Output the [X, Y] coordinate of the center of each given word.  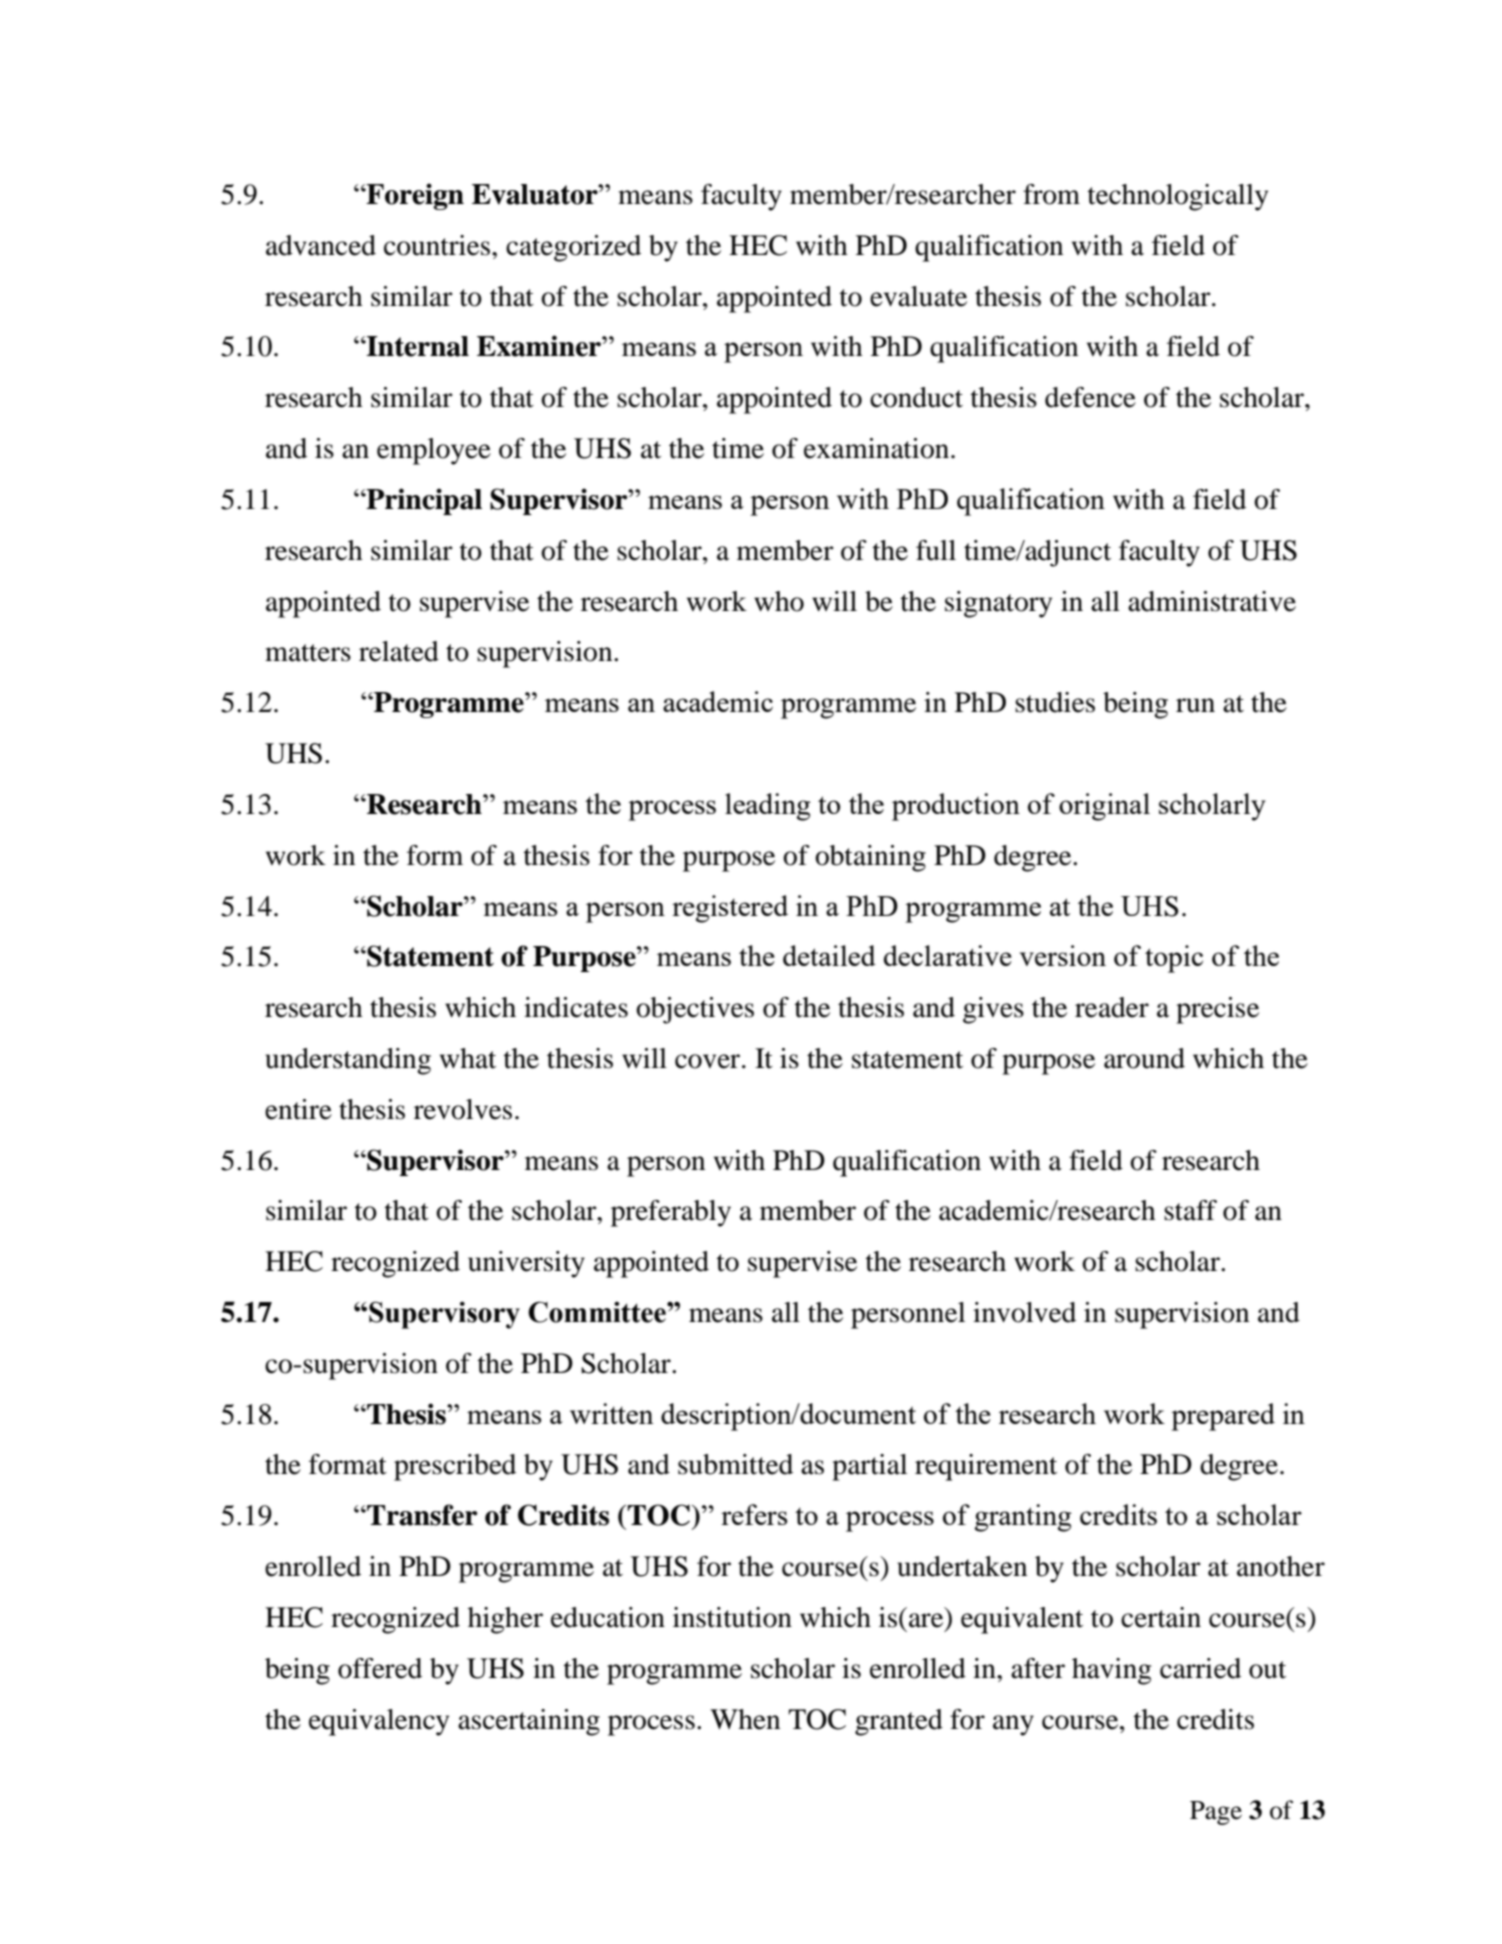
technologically [1177, 197]
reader [1112, 1007]
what [468, 1058]
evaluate [918, 296]
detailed [829, 955]
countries [437, 245]
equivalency [379, 1722]
